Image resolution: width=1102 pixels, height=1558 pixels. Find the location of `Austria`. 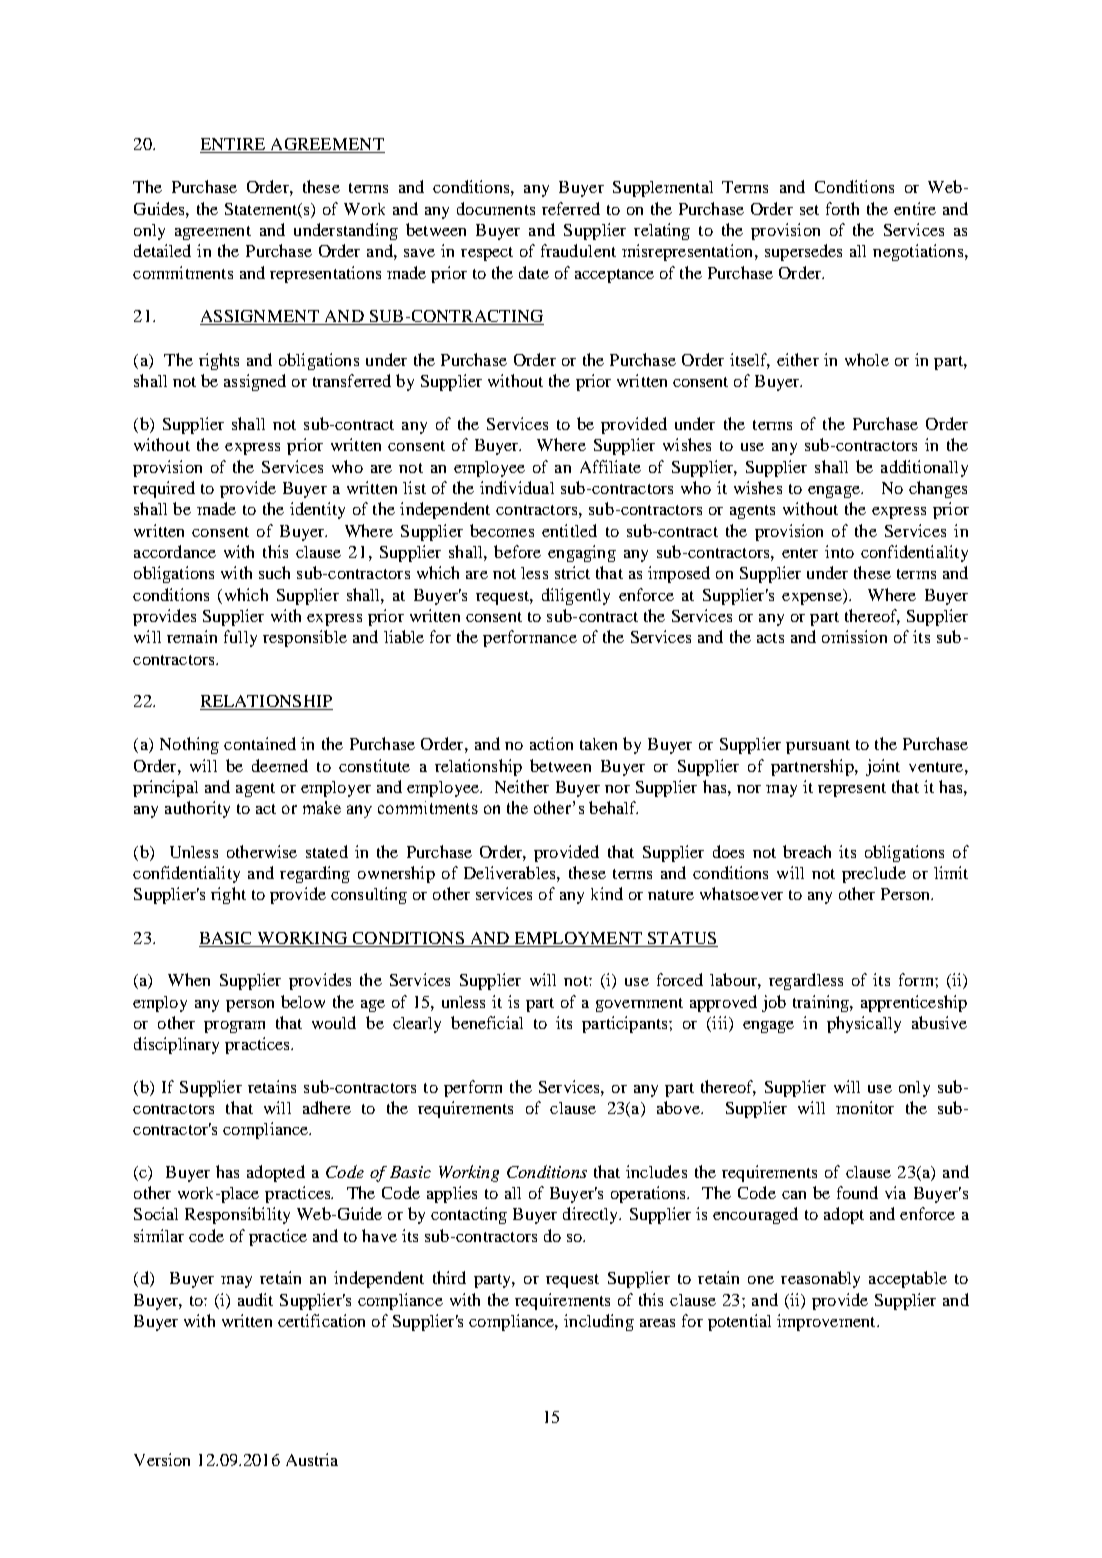

Austria is located at coordinates (312, 1459).
